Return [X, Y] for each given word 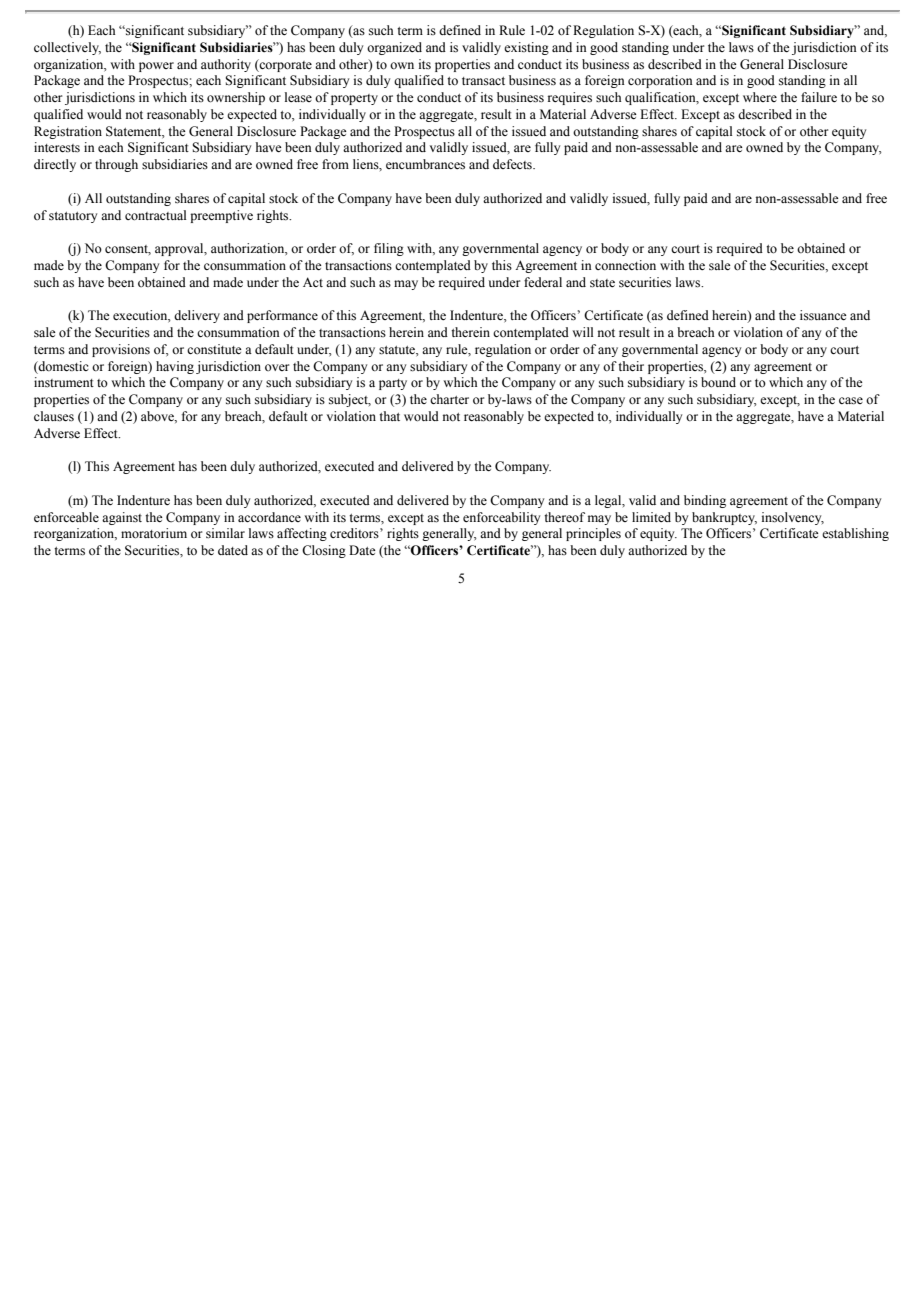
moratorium [154, 533]
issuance [823, 315]
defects [513, 164]
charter [449, 399]
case [851, 401]
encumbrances [425, 164]
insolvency [793, 518]
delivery [197, 316]
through [116, 165]
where [760, 97]
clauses [54, 416]
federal [543, 282]
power [156, 67]
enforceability [501, 518]
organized [394, 48]
